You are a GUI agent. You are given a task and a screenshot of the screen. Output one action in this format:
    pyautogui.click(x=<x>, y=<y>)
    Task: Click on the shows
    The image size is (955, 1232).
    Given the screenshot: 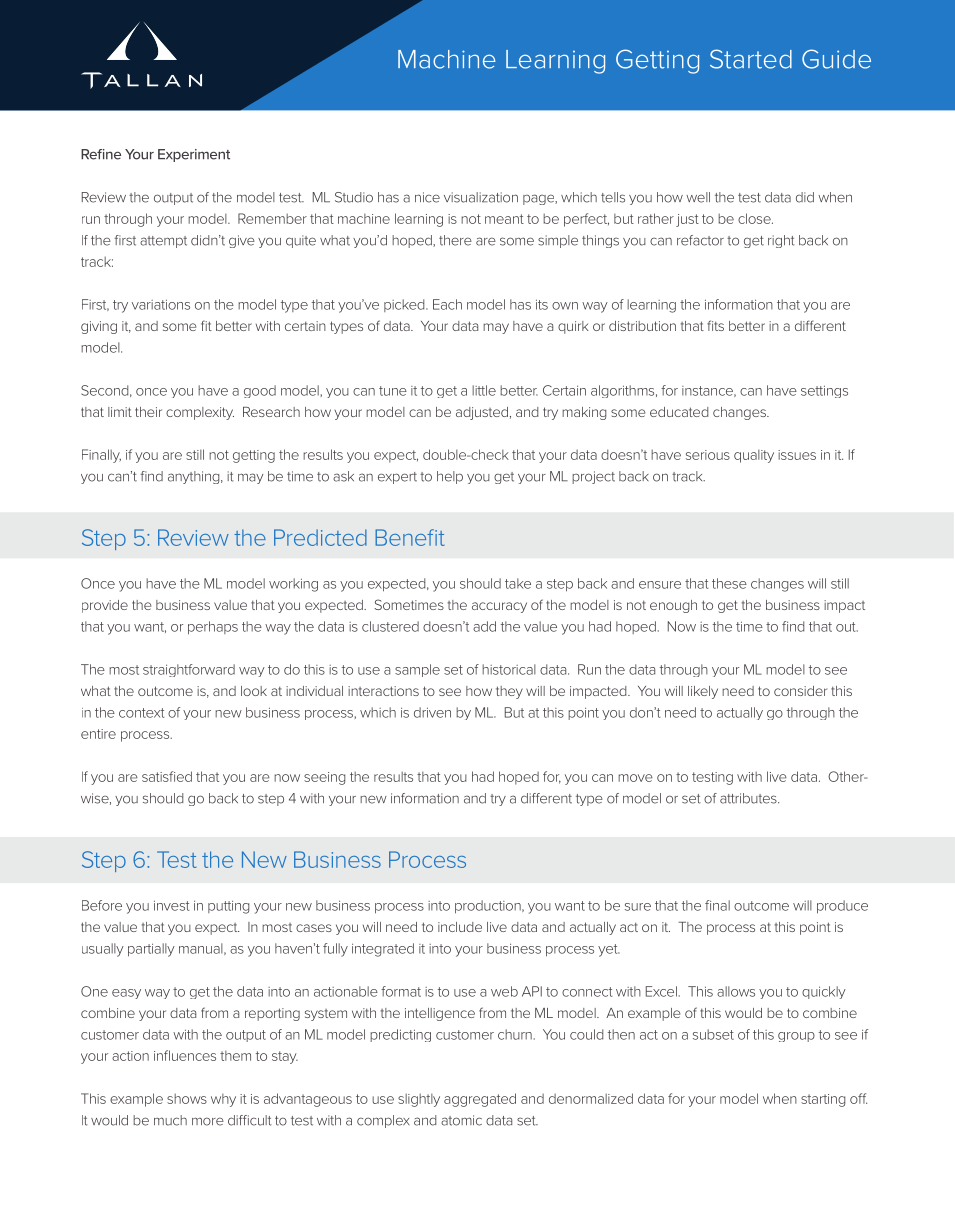 What is the action you would take?
    pyautogui.click(x=187, y=1099)
